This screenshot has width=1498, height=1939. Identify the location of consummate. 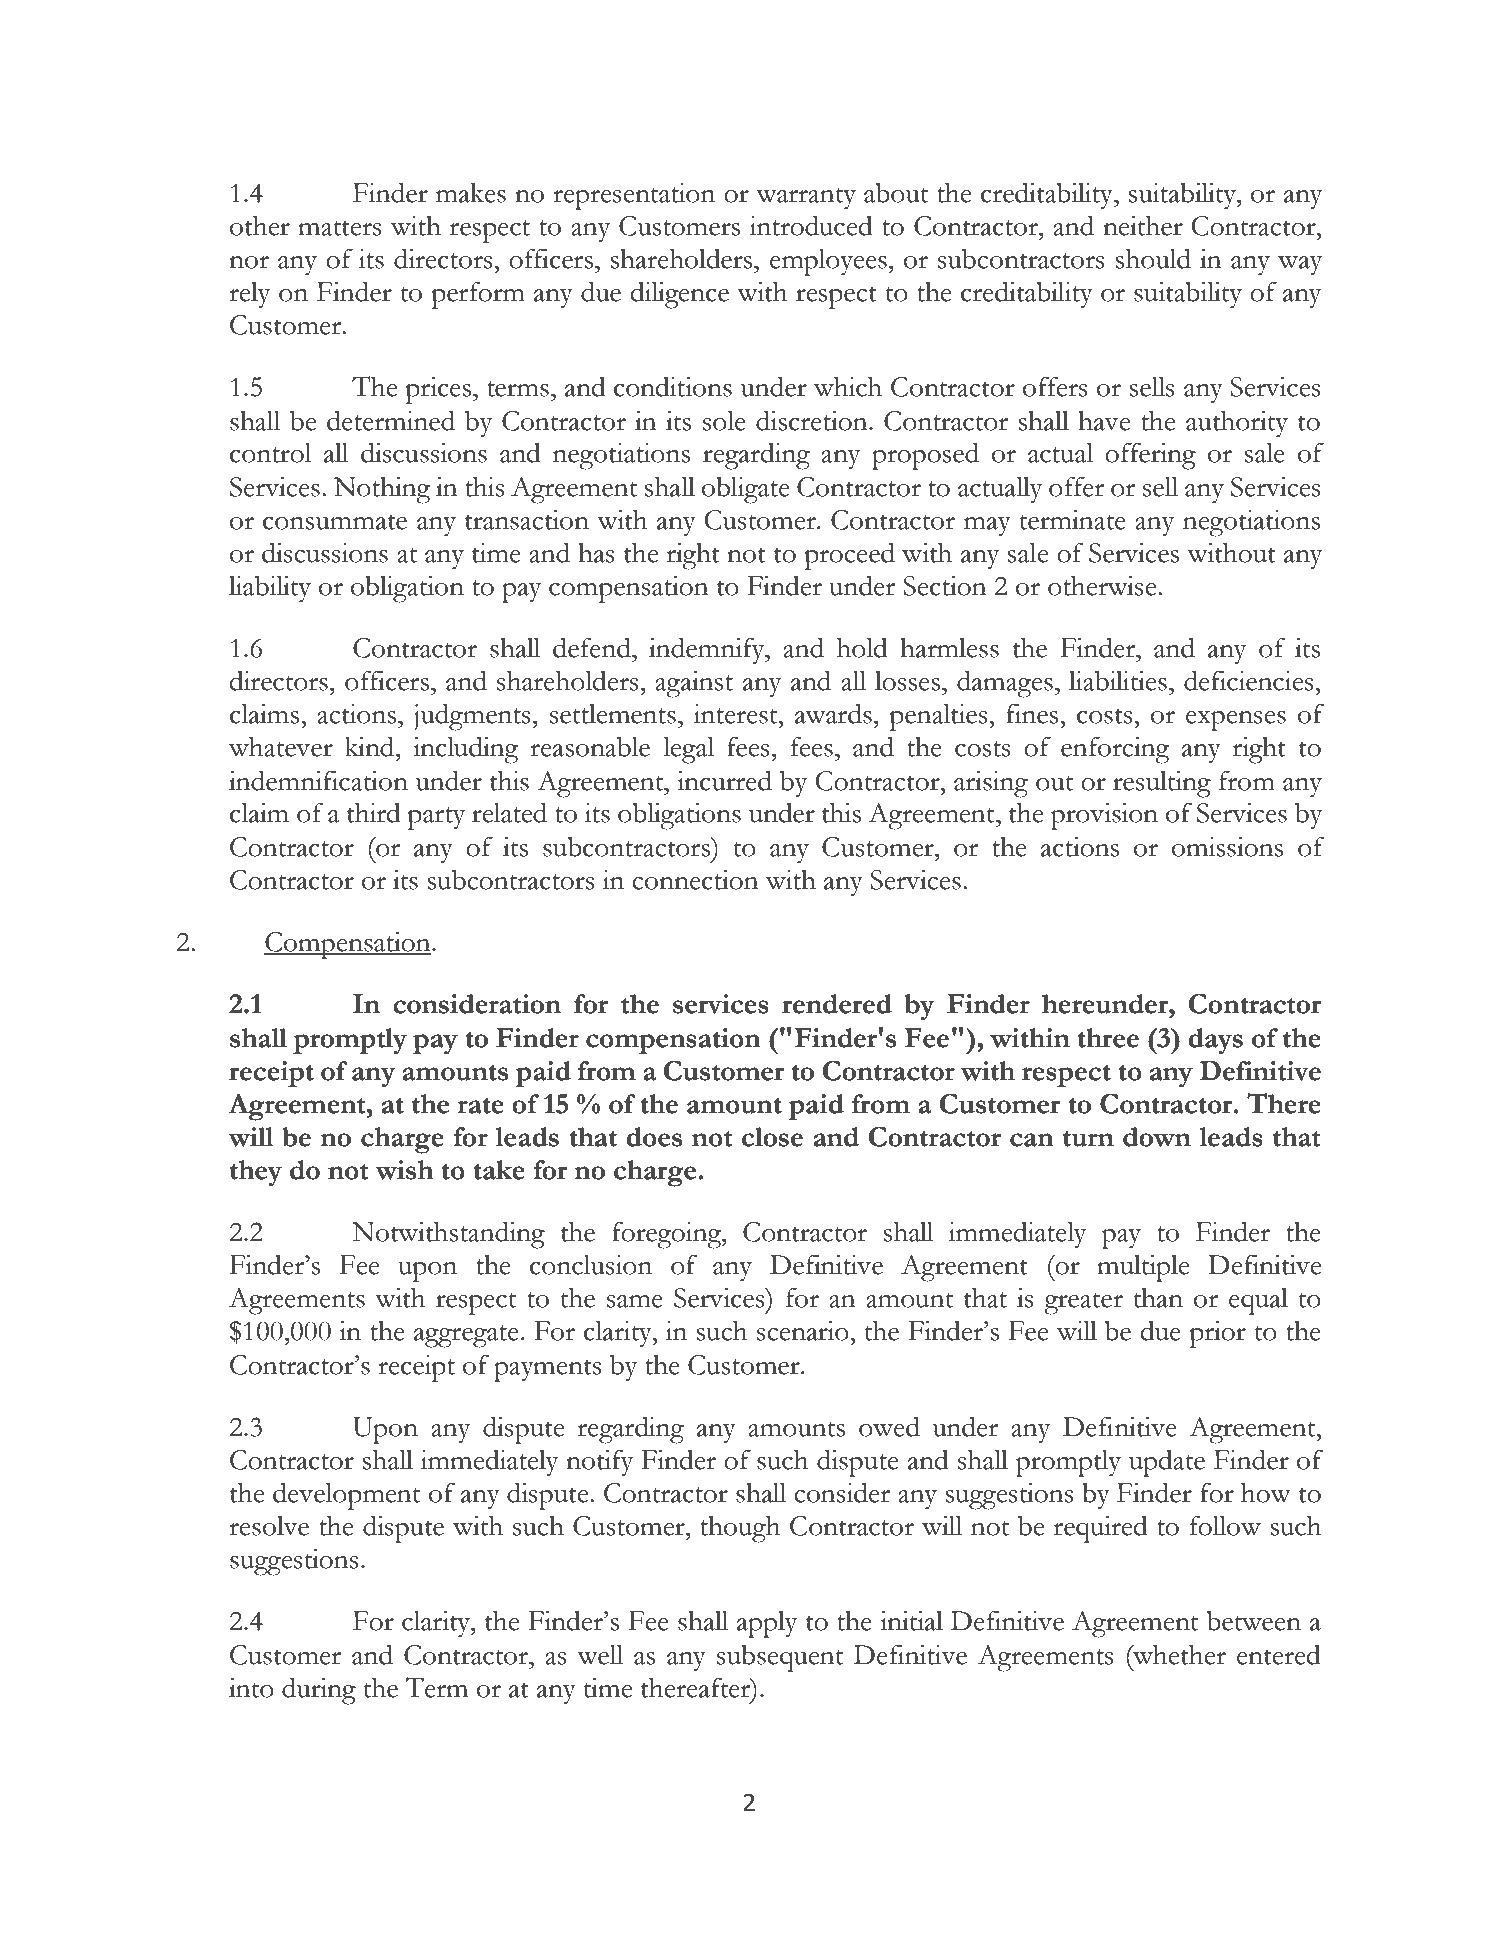
(335, 522).
